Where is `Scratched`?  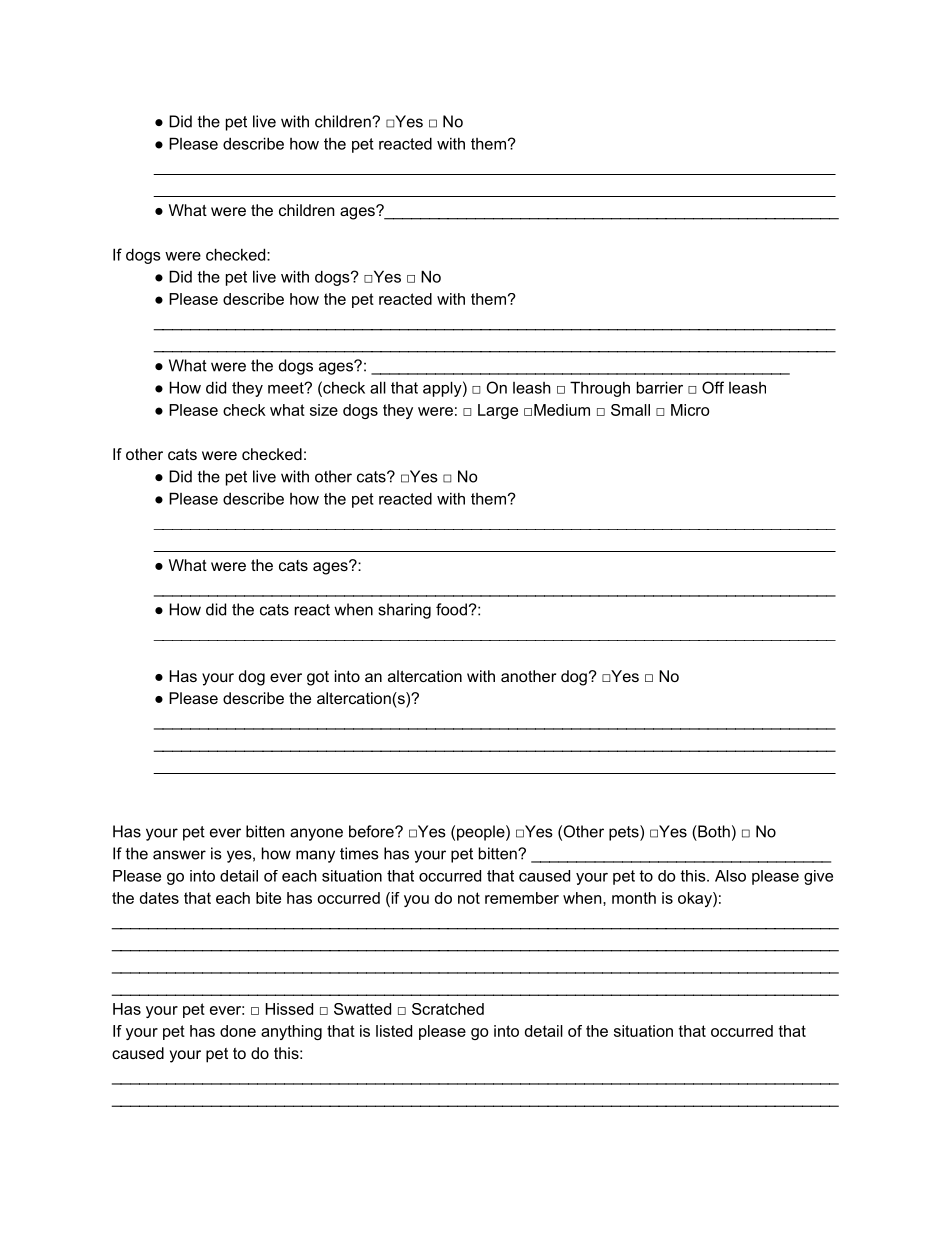 Scratched is located at coordinates (448, 1009).
